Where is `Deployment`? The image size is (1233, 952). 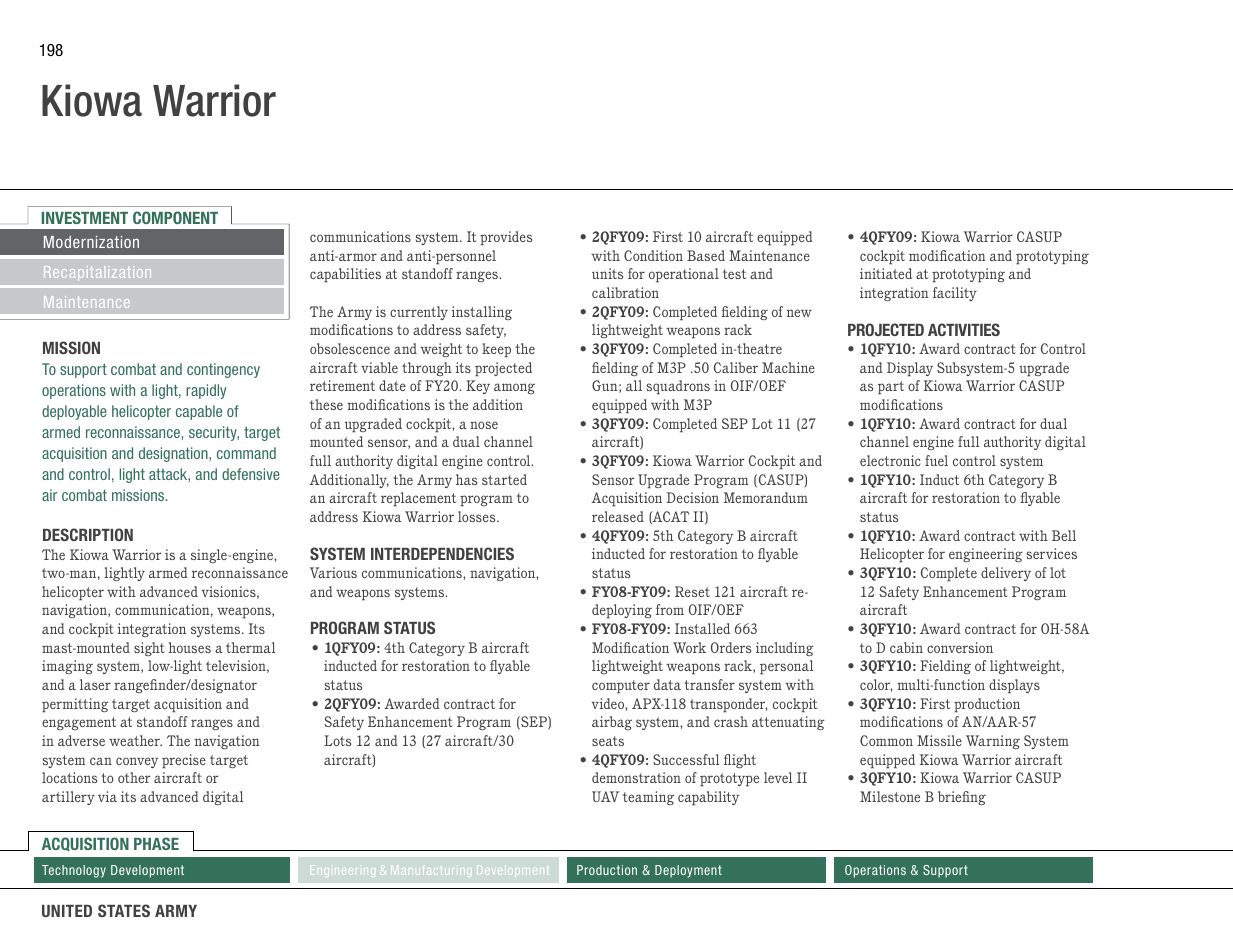
Deployment is located at coordinates (688, 871).
